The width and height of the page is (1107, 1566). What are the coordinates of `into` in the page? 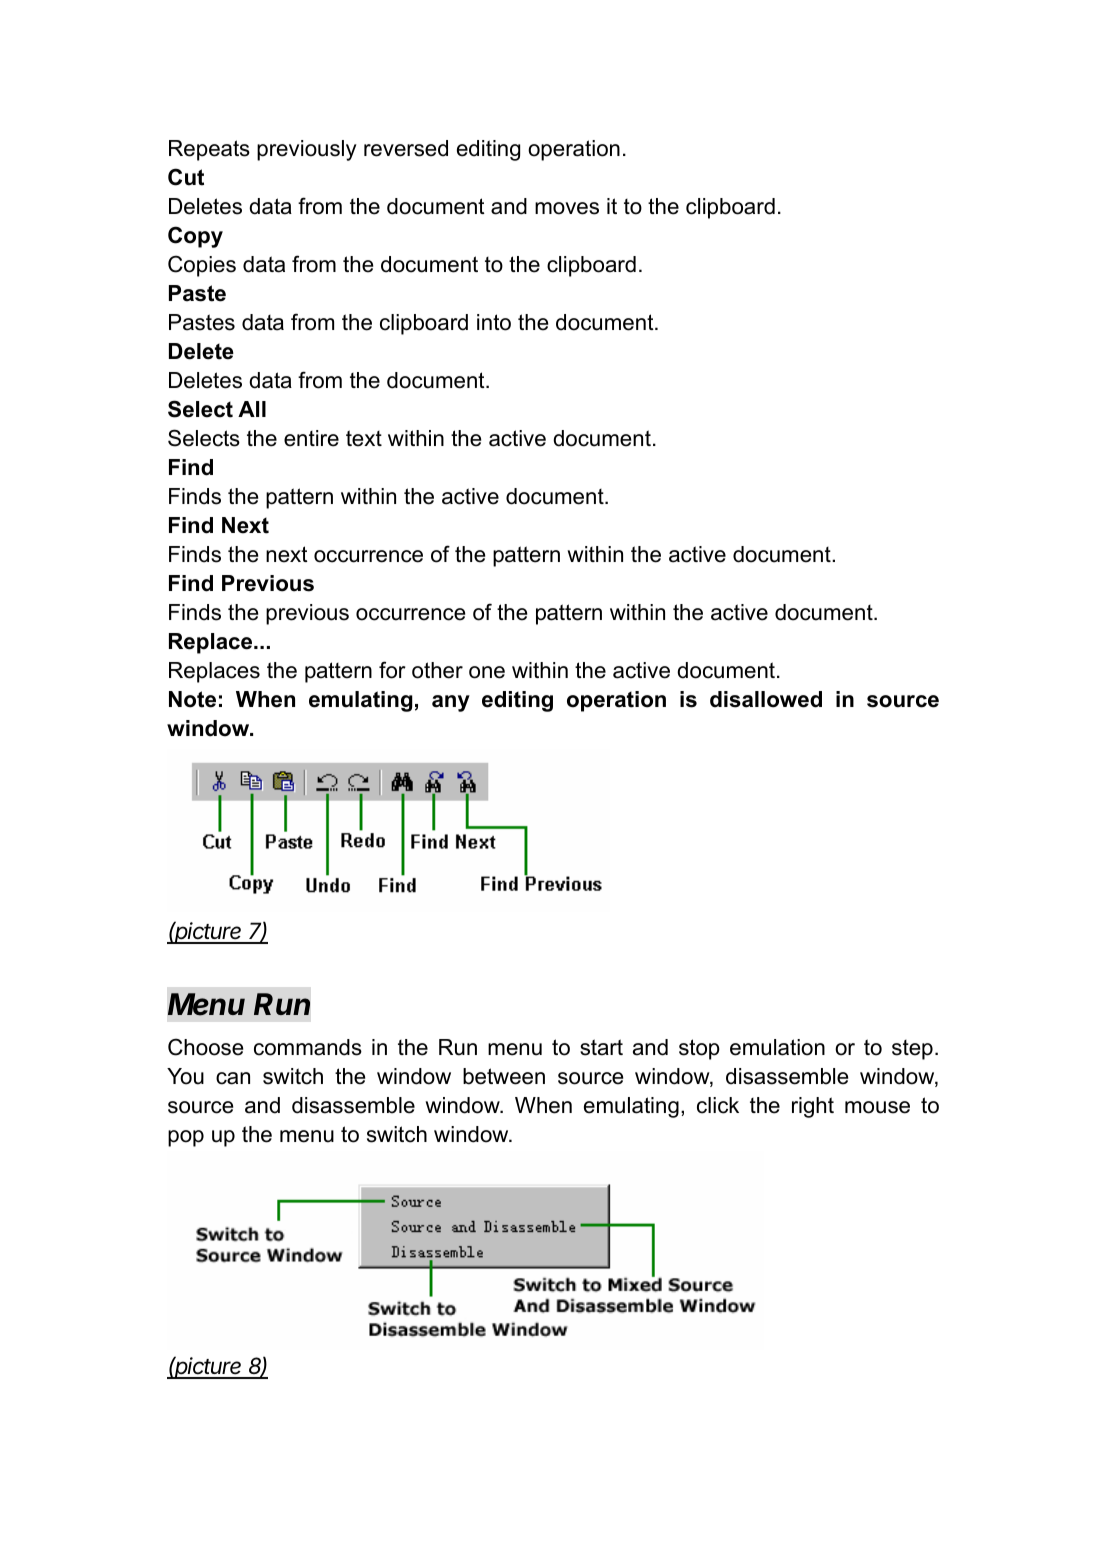 It's located at (494, 322).
